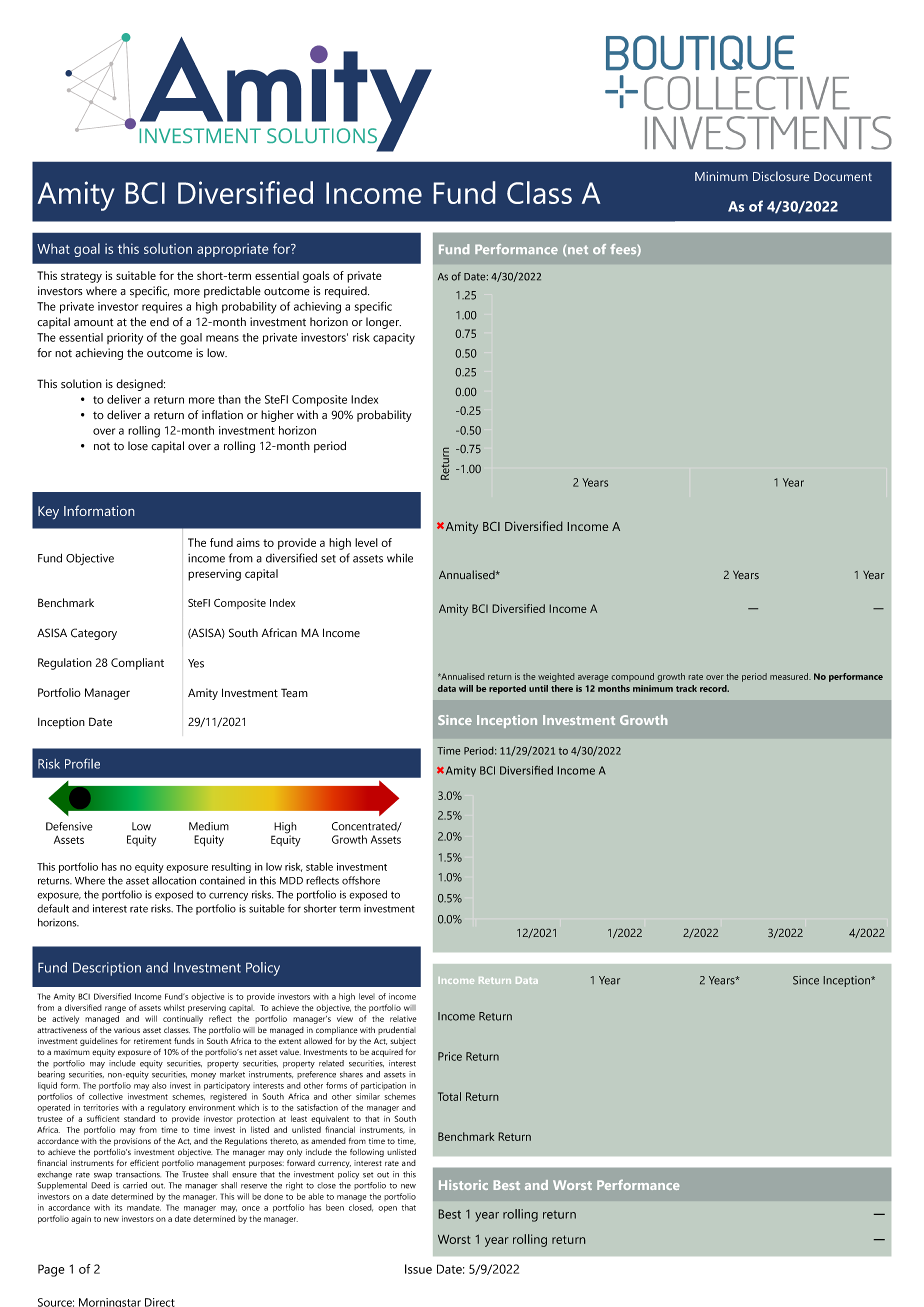 The width and height of the document is (924, 1307). I want to click on while, so click(400, 558).
